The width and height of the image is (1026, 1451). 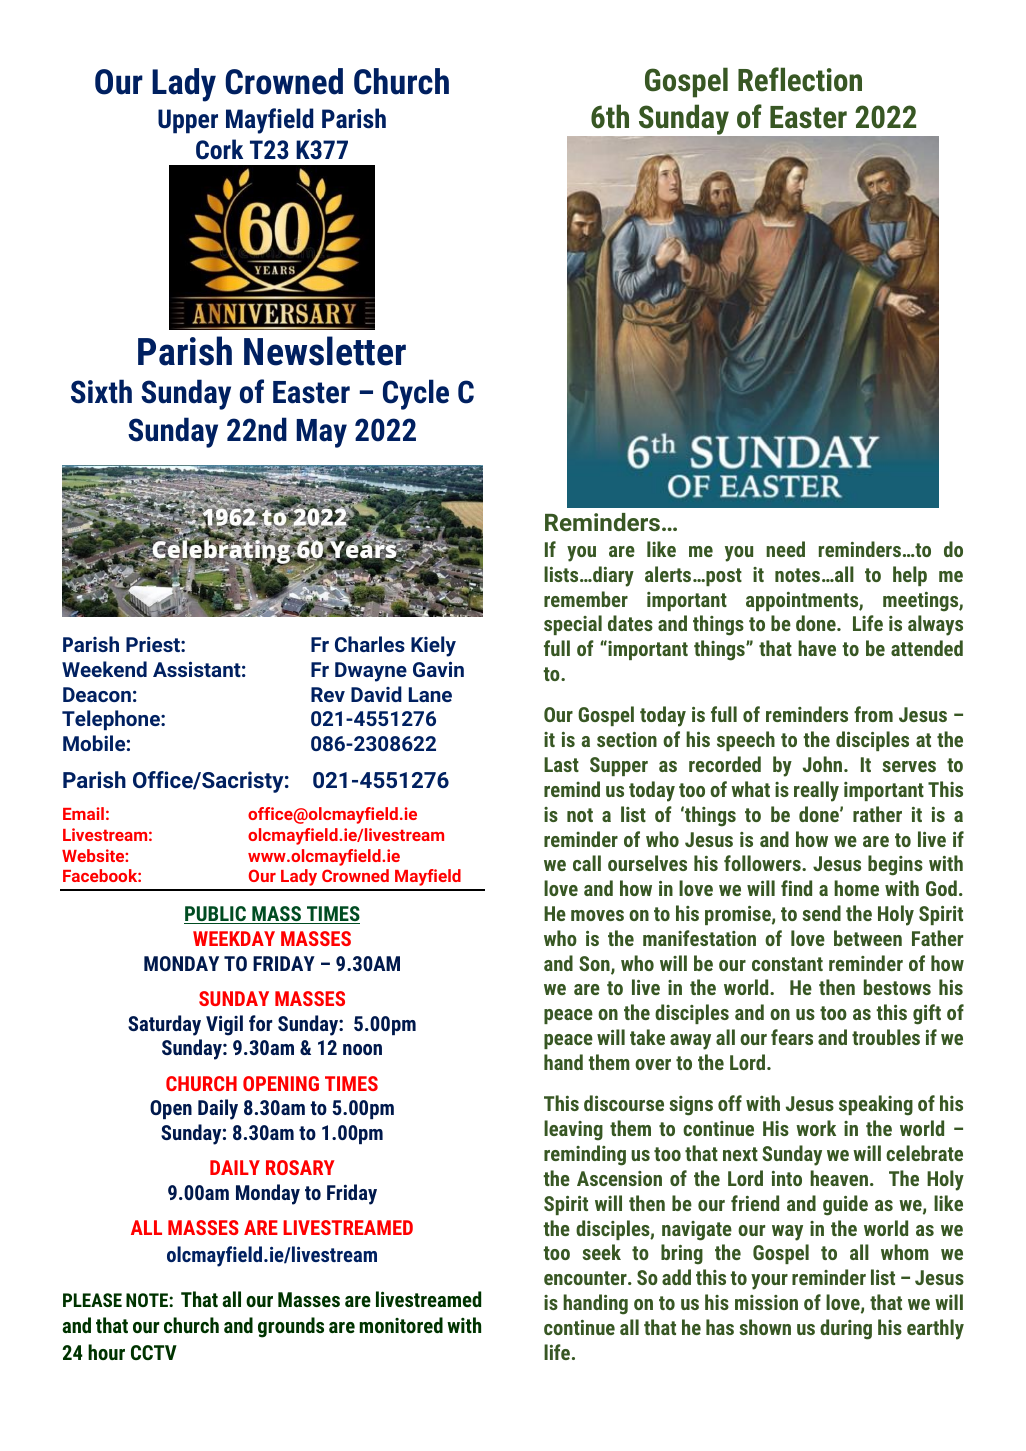 I want to click on during, so click(x=846, y=1329).
